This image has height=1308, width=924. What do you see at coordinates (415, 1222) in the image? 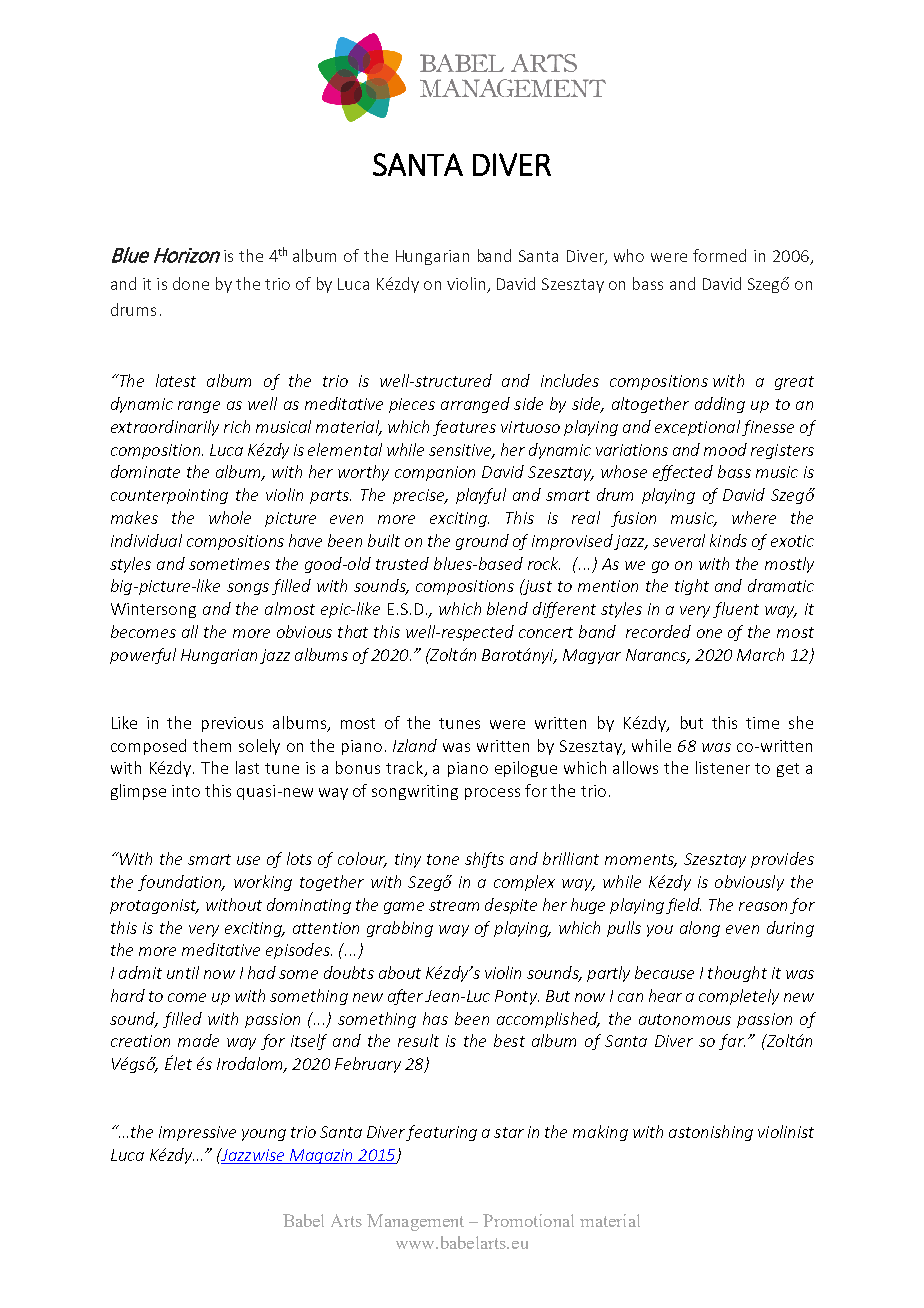
I see `Management` at bounding box center [415, 1222].
